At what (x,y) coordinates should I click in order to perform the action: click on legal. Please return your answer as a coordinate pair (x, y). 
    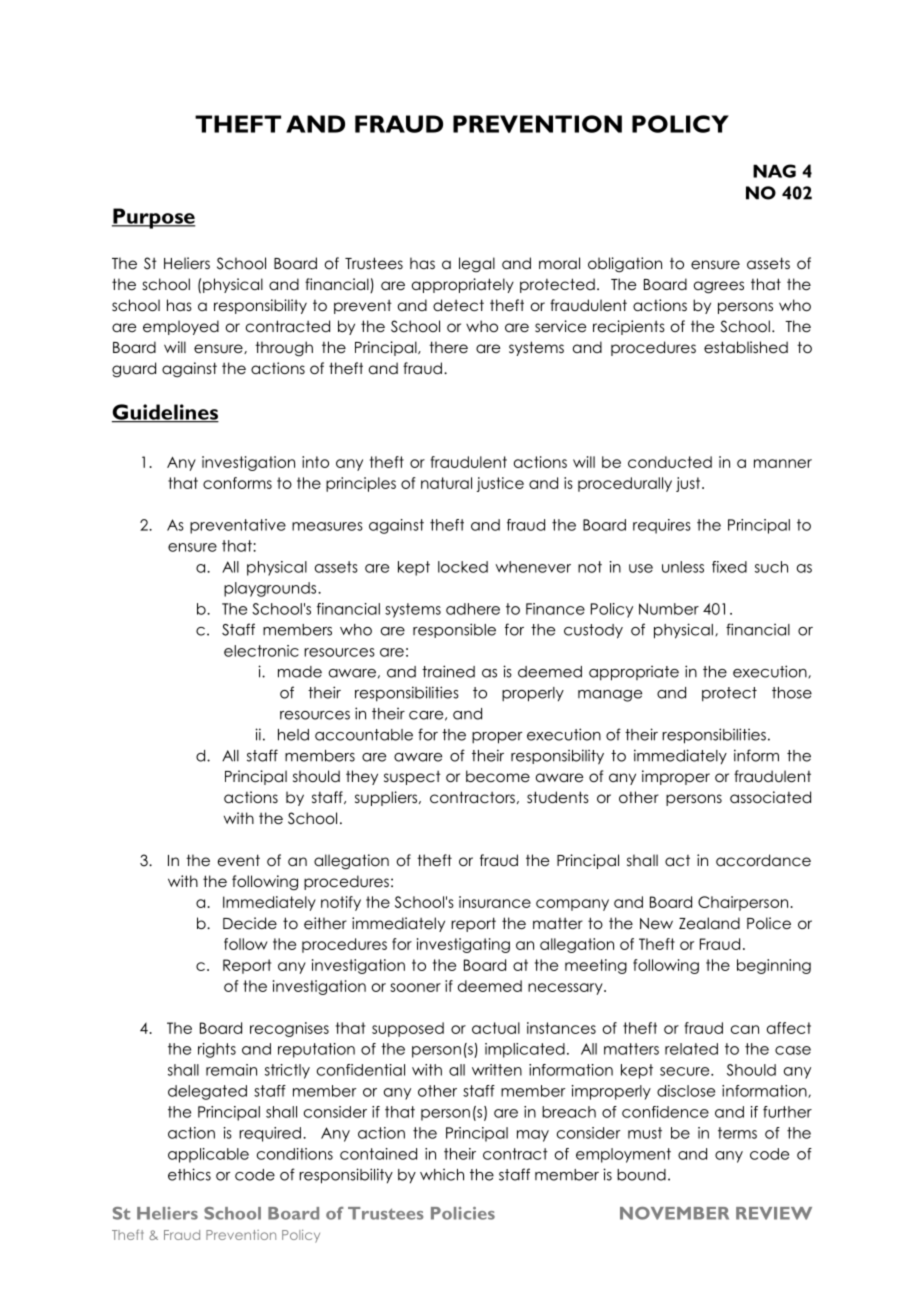
    Looking at the image, I should click on (477, 264).
